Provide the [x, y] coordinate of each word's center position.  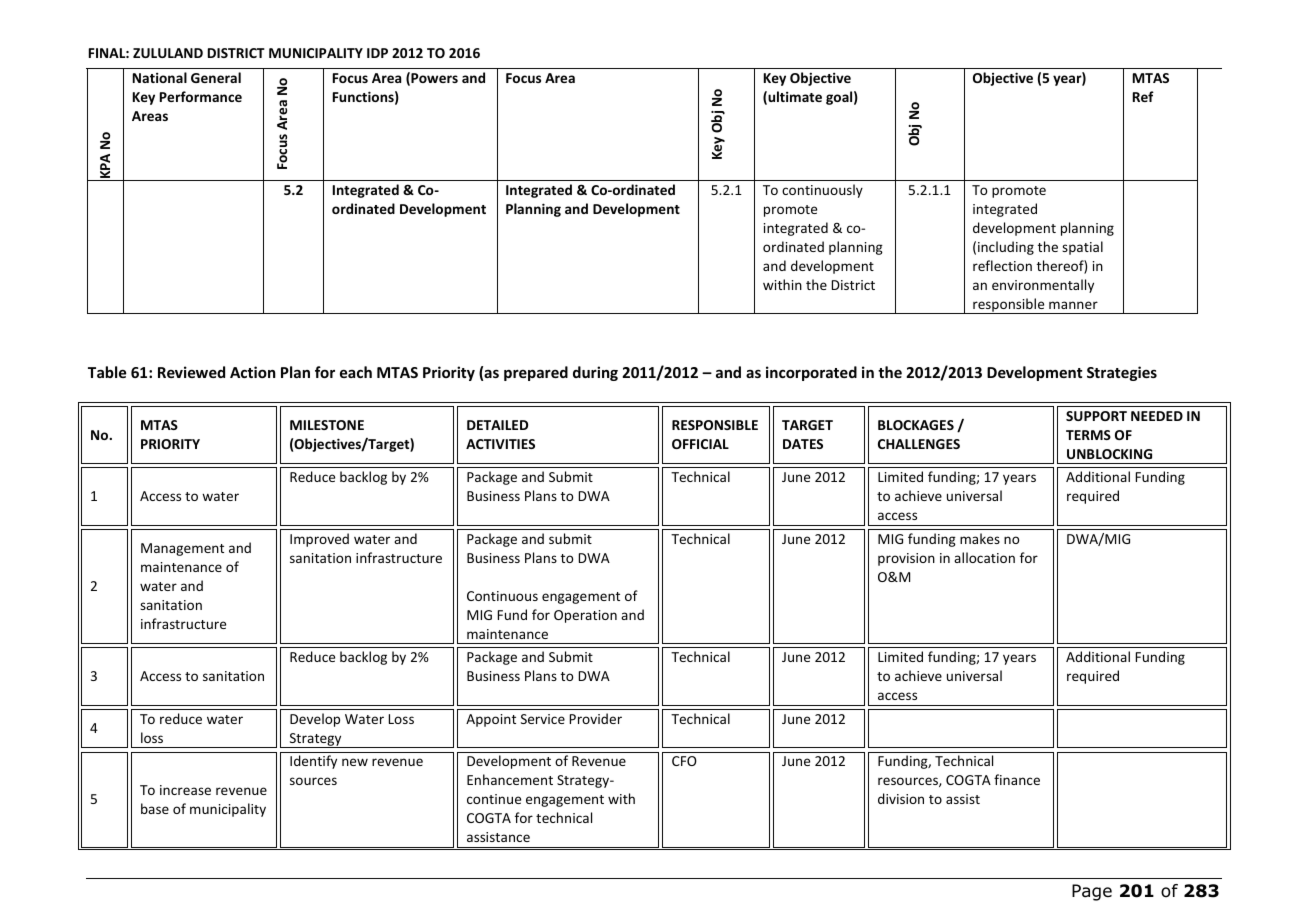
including [1006, 248]
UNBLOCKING [1109, 454]
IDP [377, 53]
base [155, 808]
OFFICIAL [700, 444]
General [216, 77]
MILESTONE [327, 425]
